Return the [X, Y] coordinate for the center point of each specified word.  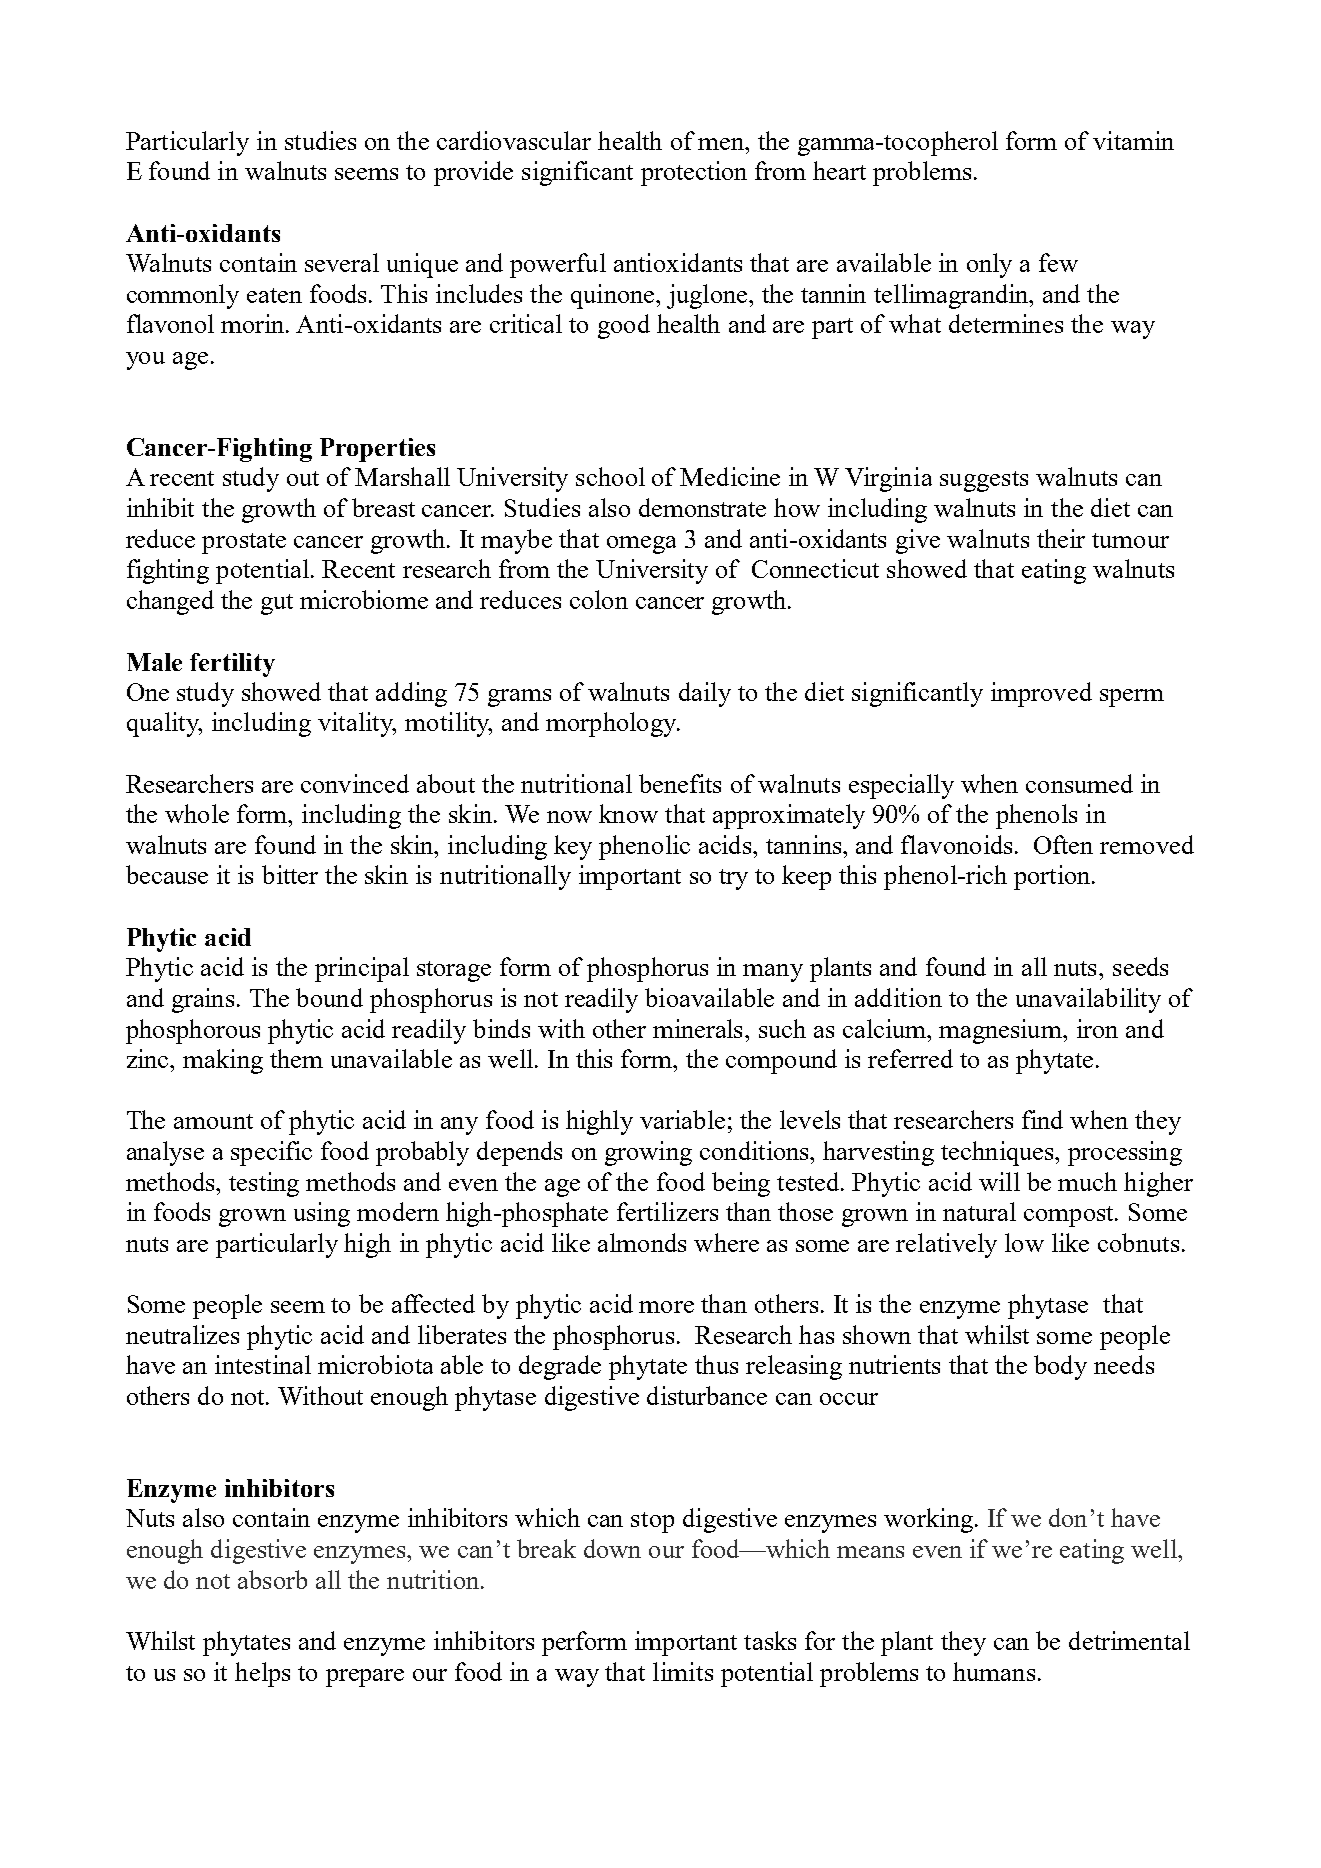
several [342, 262]
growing [648, 1153]
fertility [232, 665]
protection [694, 173]
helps [262, 1674]
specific [271, 1153]
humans [994, 1671]
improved [1041, 694]
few [1058, 262]
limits [683, 1671]
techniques [999, 1153]
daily [705, 694]
